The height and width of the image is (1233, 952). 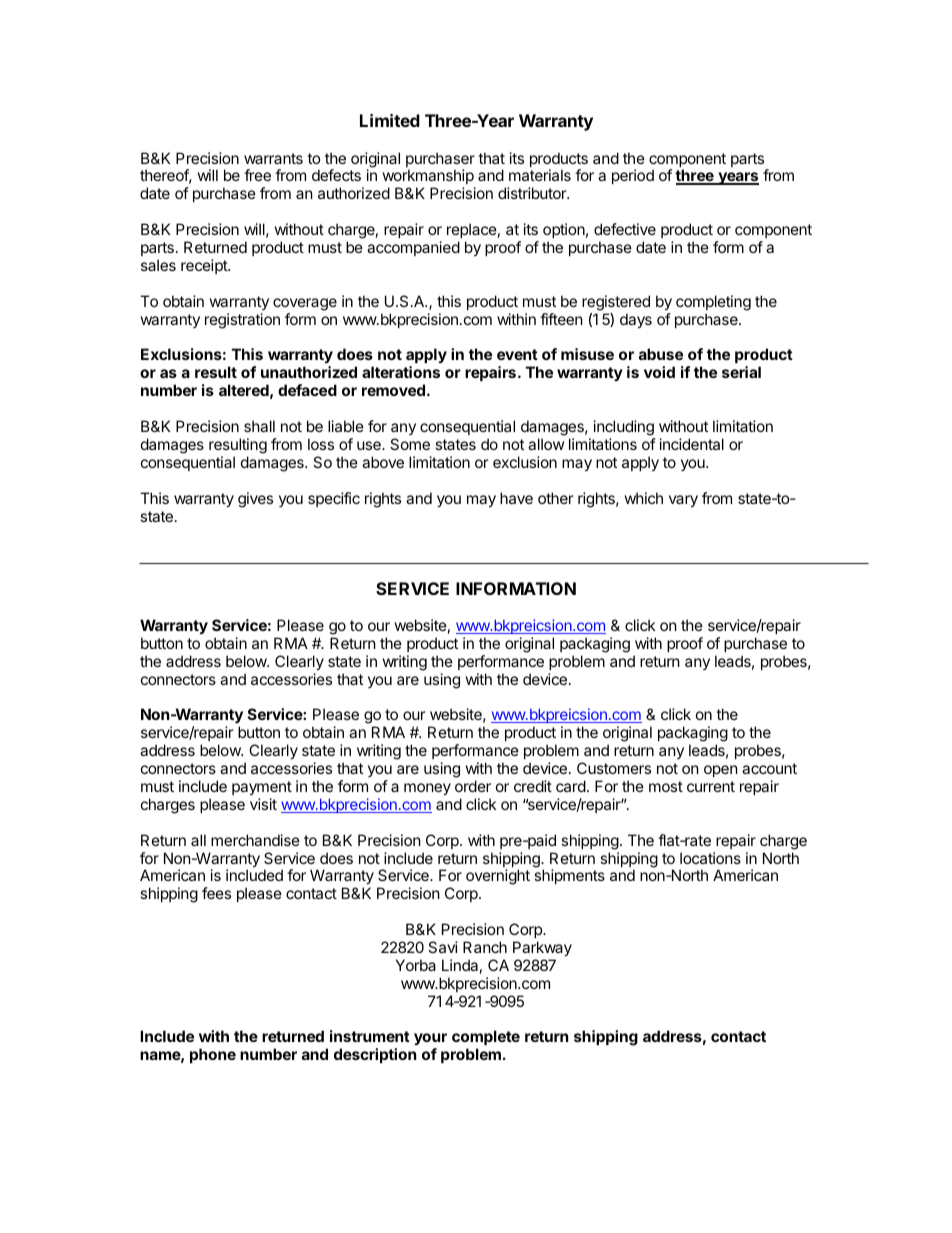 I want to click on gives, so click(x=255, y=500).
